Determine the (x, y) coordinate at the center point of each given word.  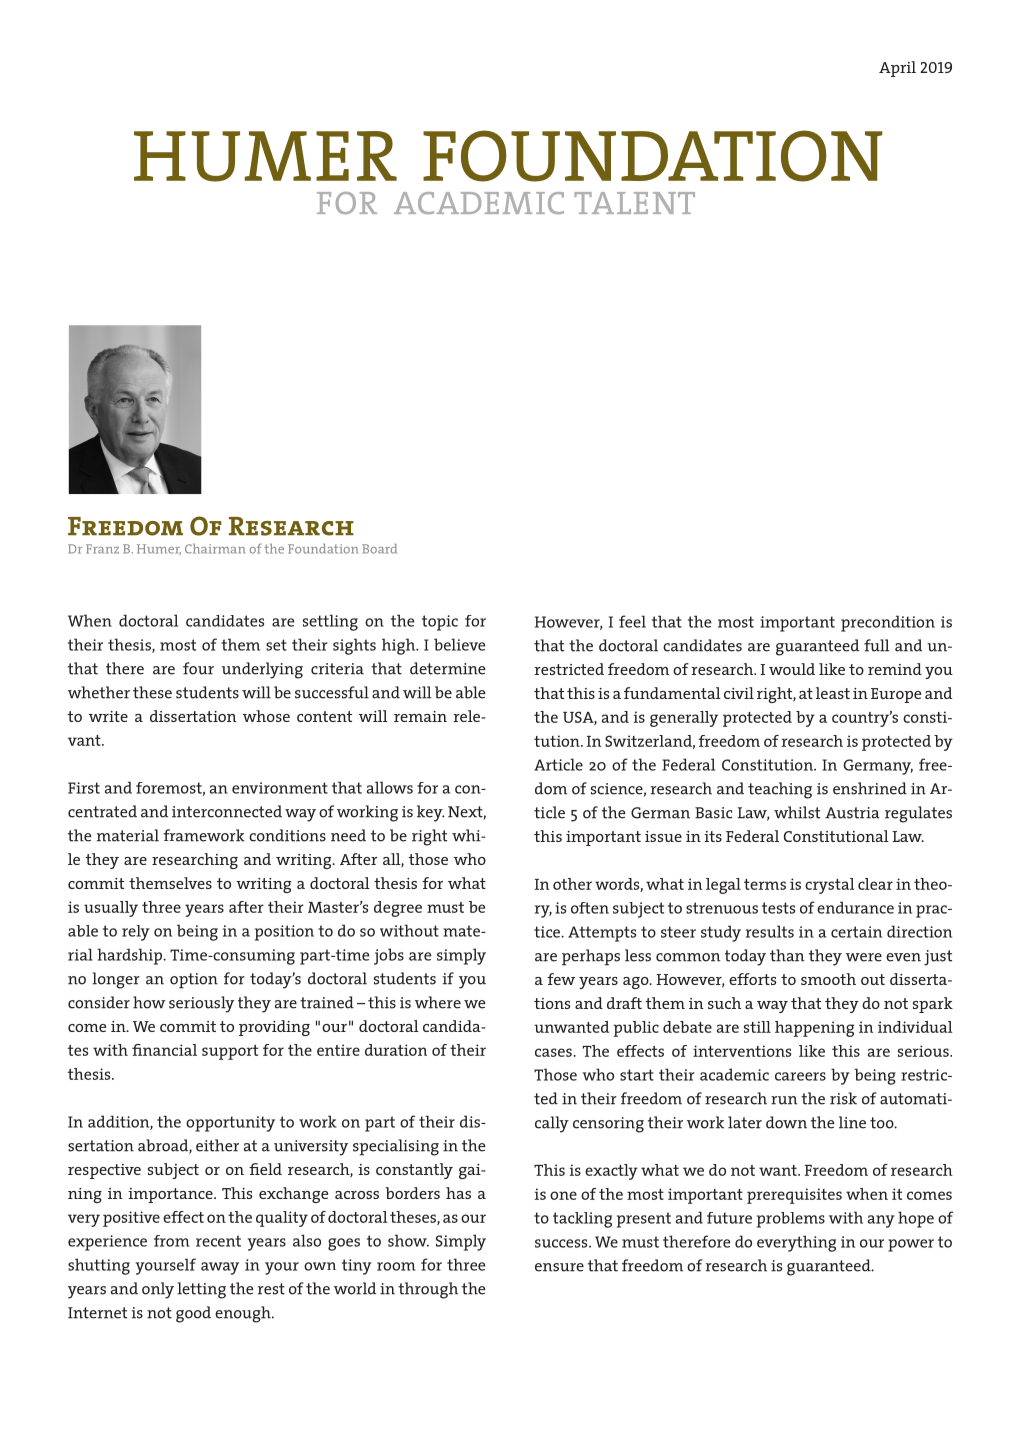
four (198, 668)
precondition (888, 623)
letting (201, 1290)
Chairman (215, 549)
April (897, 69)
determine (447, 668)
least (833, 693)
